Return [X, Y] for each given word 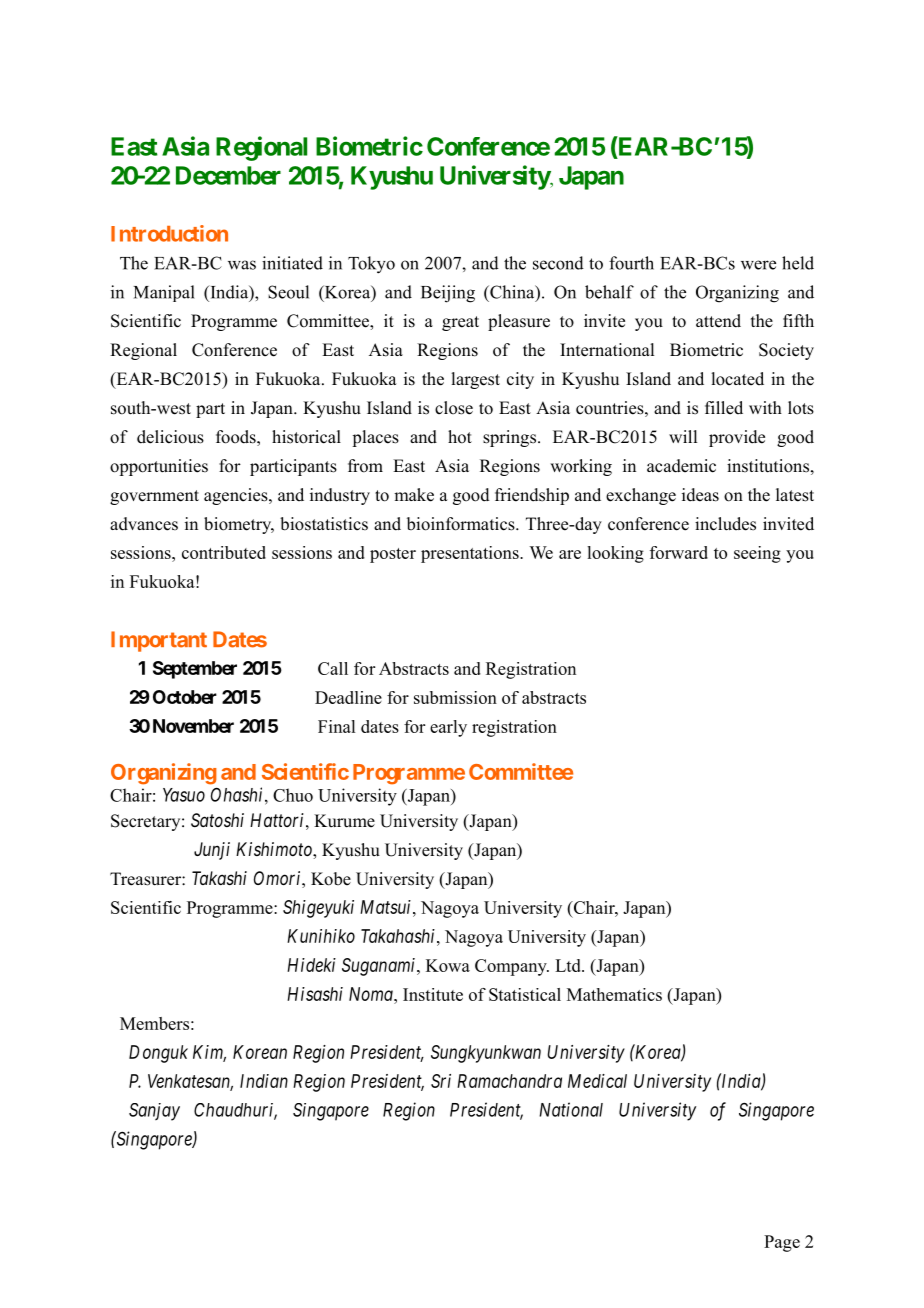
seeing [757, 554]
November [193, 726]
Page [782, 1243]
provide [737, 438]
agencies [237, 496]
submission [455, 697]
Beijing [448, 294]
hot [460, 437]
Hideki [311, 965]
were [758, 265]
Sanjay [154, 1112]
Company [512, 967]
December [228, 175]
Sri [441, 1081]
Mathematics [614, 994]
